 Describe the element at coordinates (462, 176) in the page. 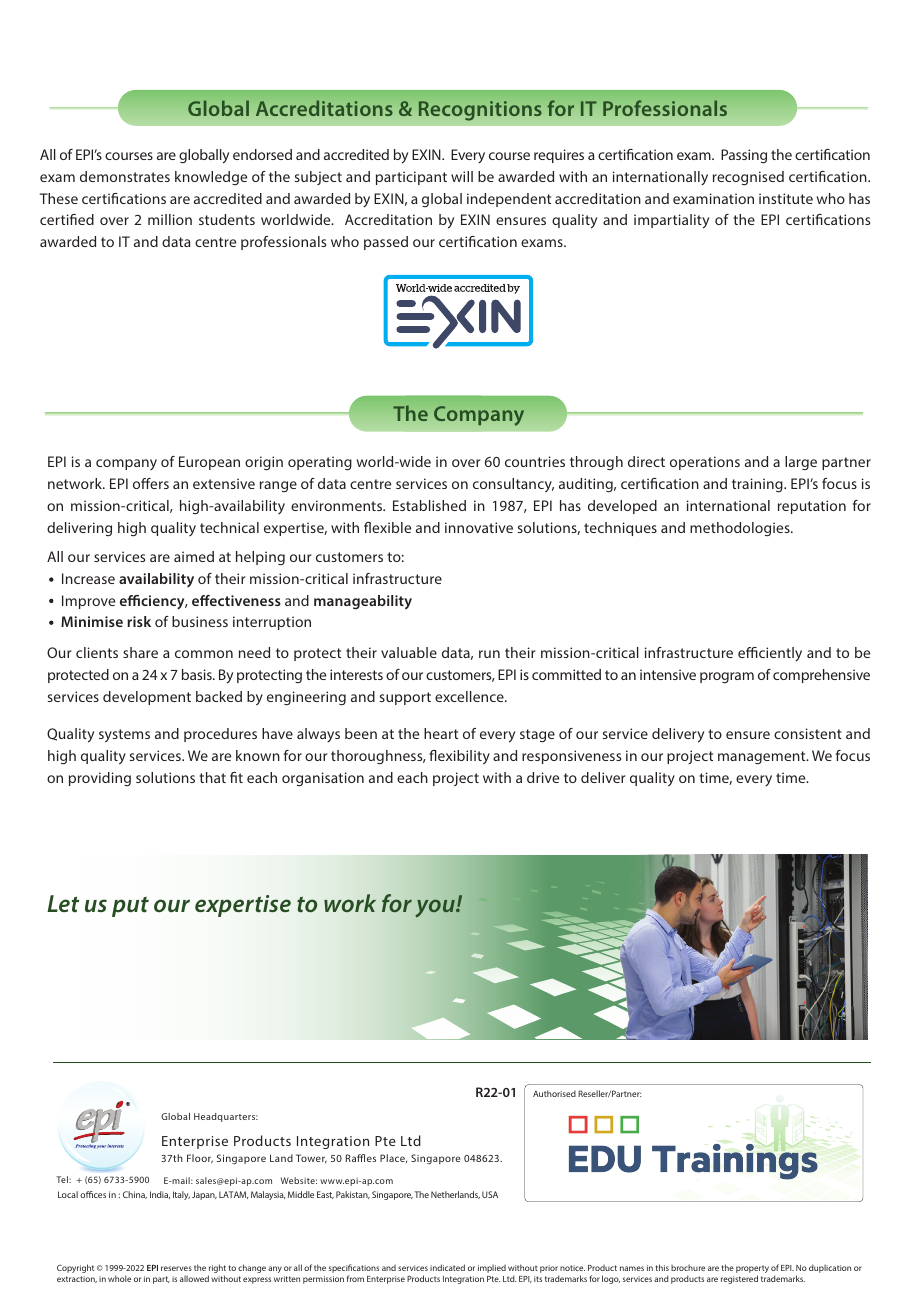

I see `will` at that location.
